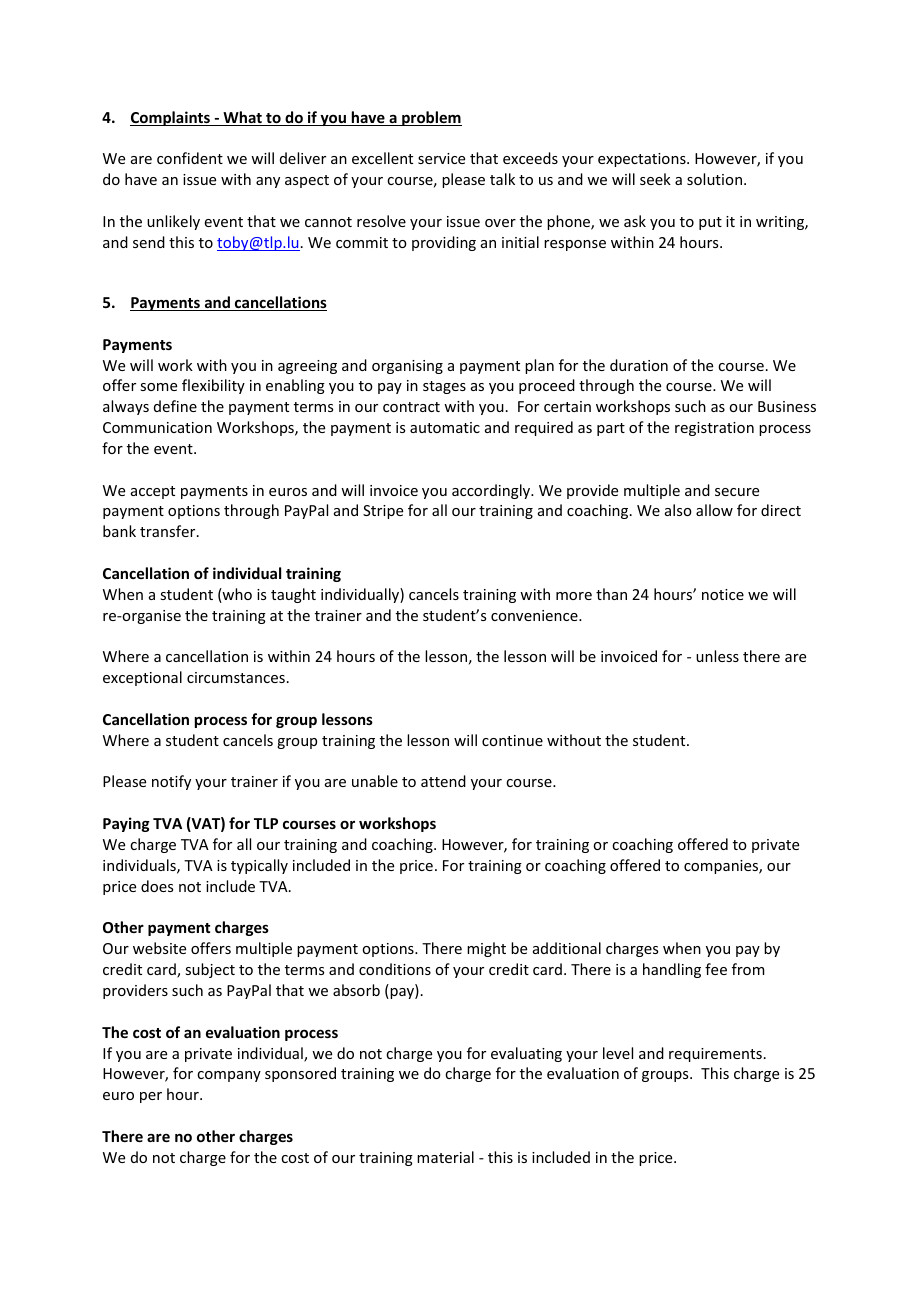 The image size is (924, 1307). Describe the element at coordinates (492, 491) in the screenshot. I see `accordingly` at that location.
